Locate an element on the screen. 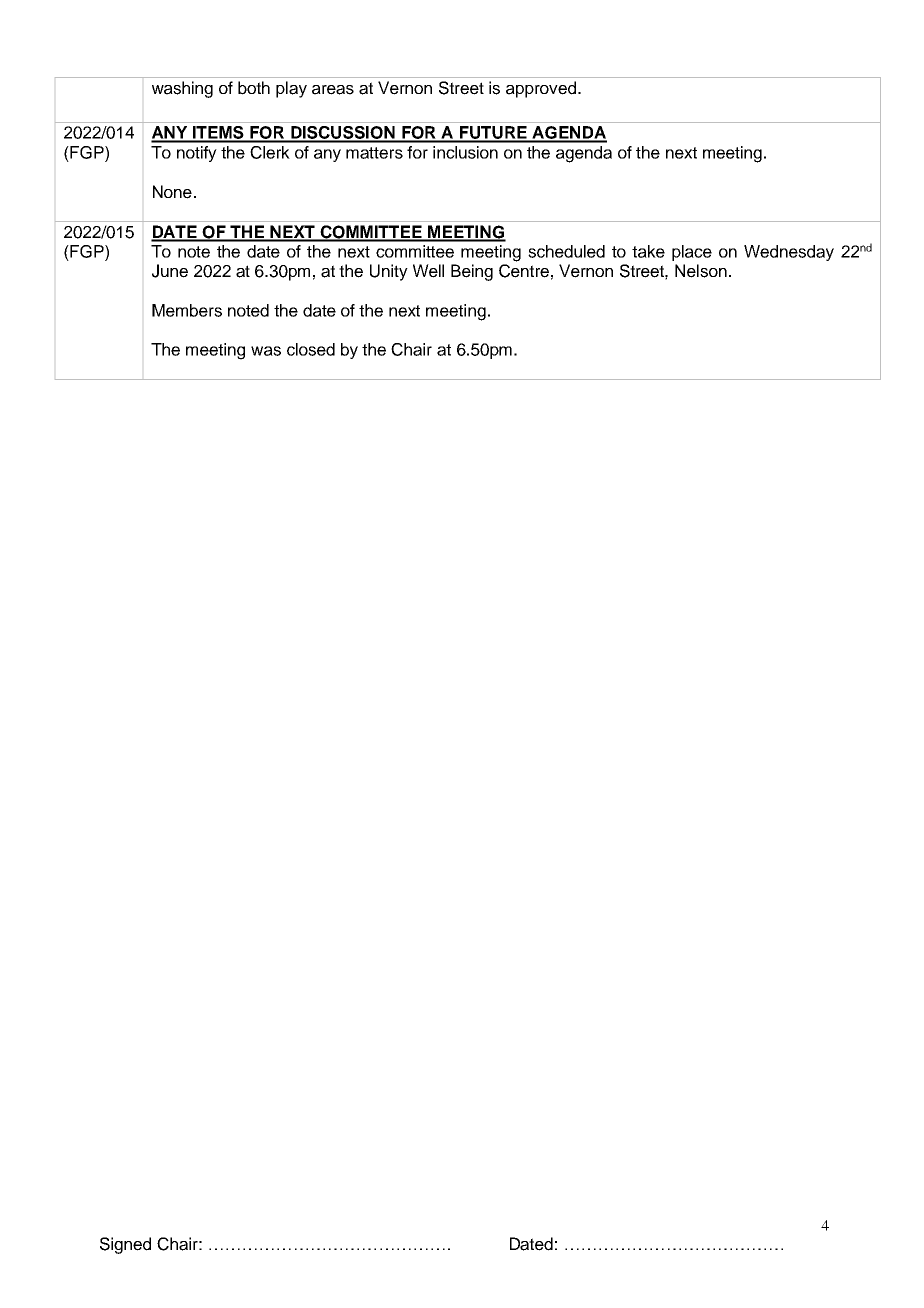 The height and width of the screenshot is (1308, 924). Well is located at coordinates (428, 271).
